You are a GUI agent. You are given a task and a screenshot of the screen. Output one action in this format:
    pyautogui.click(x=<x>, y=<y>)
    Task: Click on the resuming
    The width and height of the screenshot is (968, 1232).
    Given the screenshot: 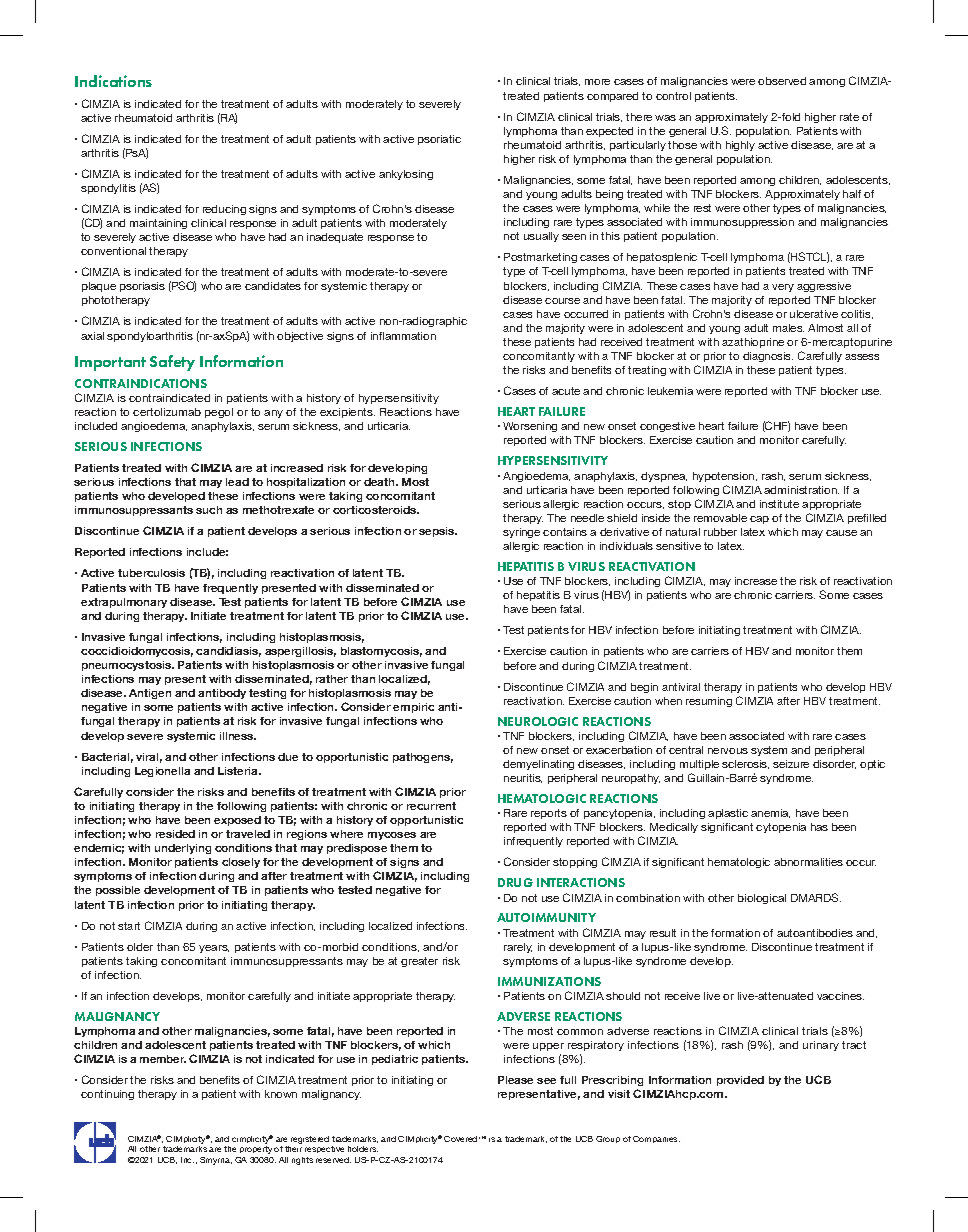 What is the action you would take?
    pyautogui.click(x=709, y=702)
